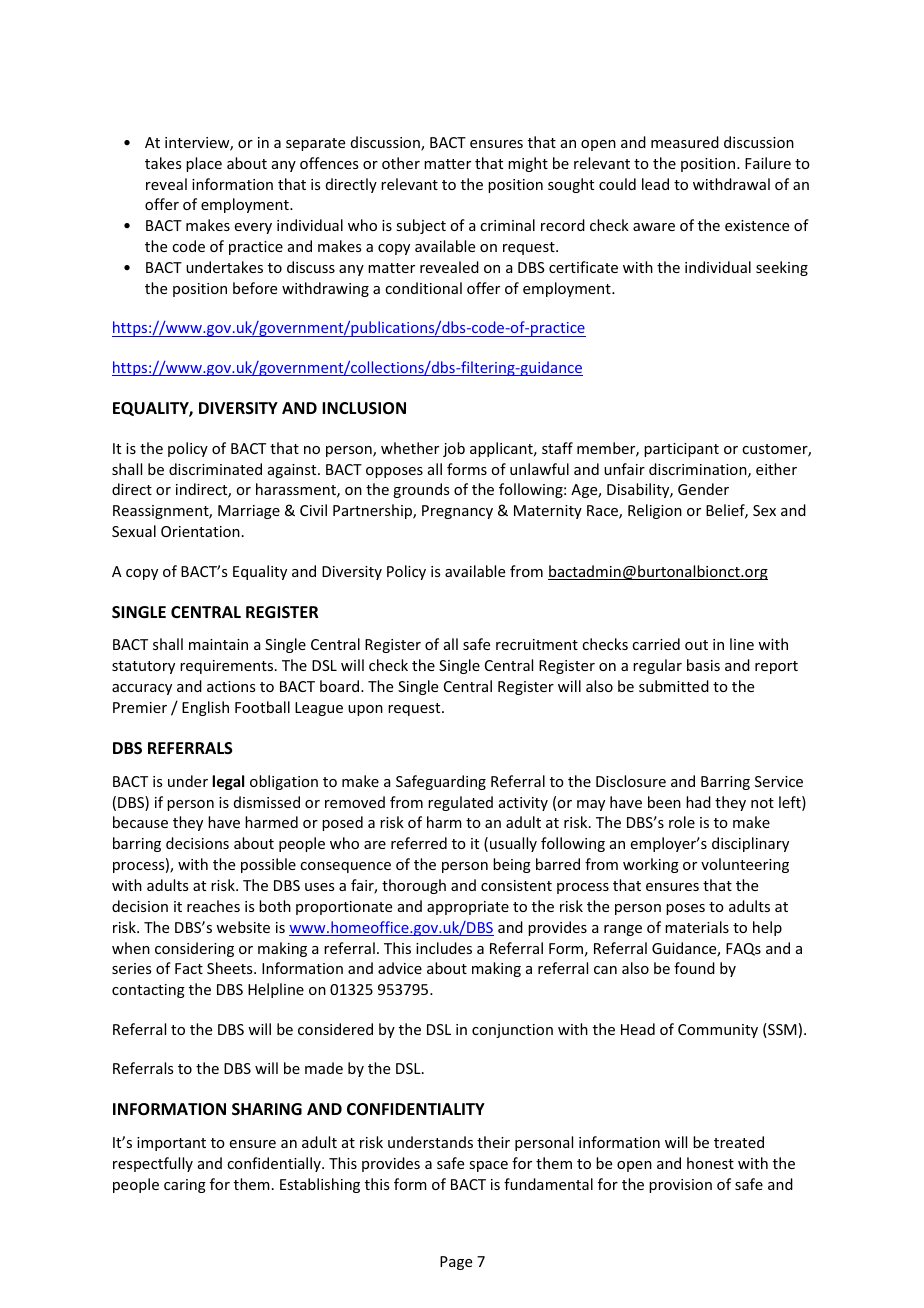 Image resolution: width=924 pixels, height=1308 pixels. What do you see at coordinates (401, 163) in the page?
I see `other` at bounding box center [401, 163].
